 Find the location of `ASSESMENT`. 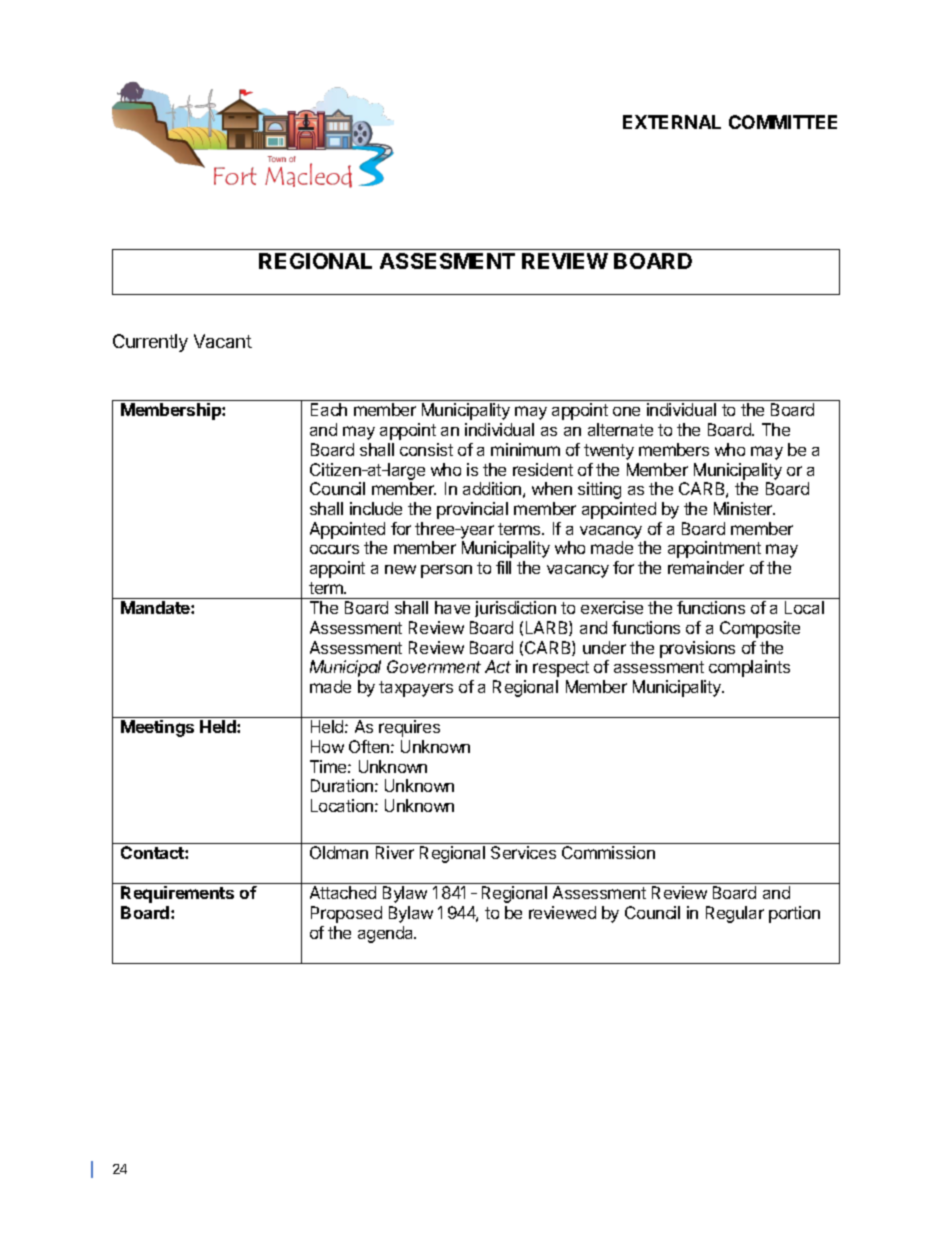

ASSESMENT is located at coordinates (447, 261).
